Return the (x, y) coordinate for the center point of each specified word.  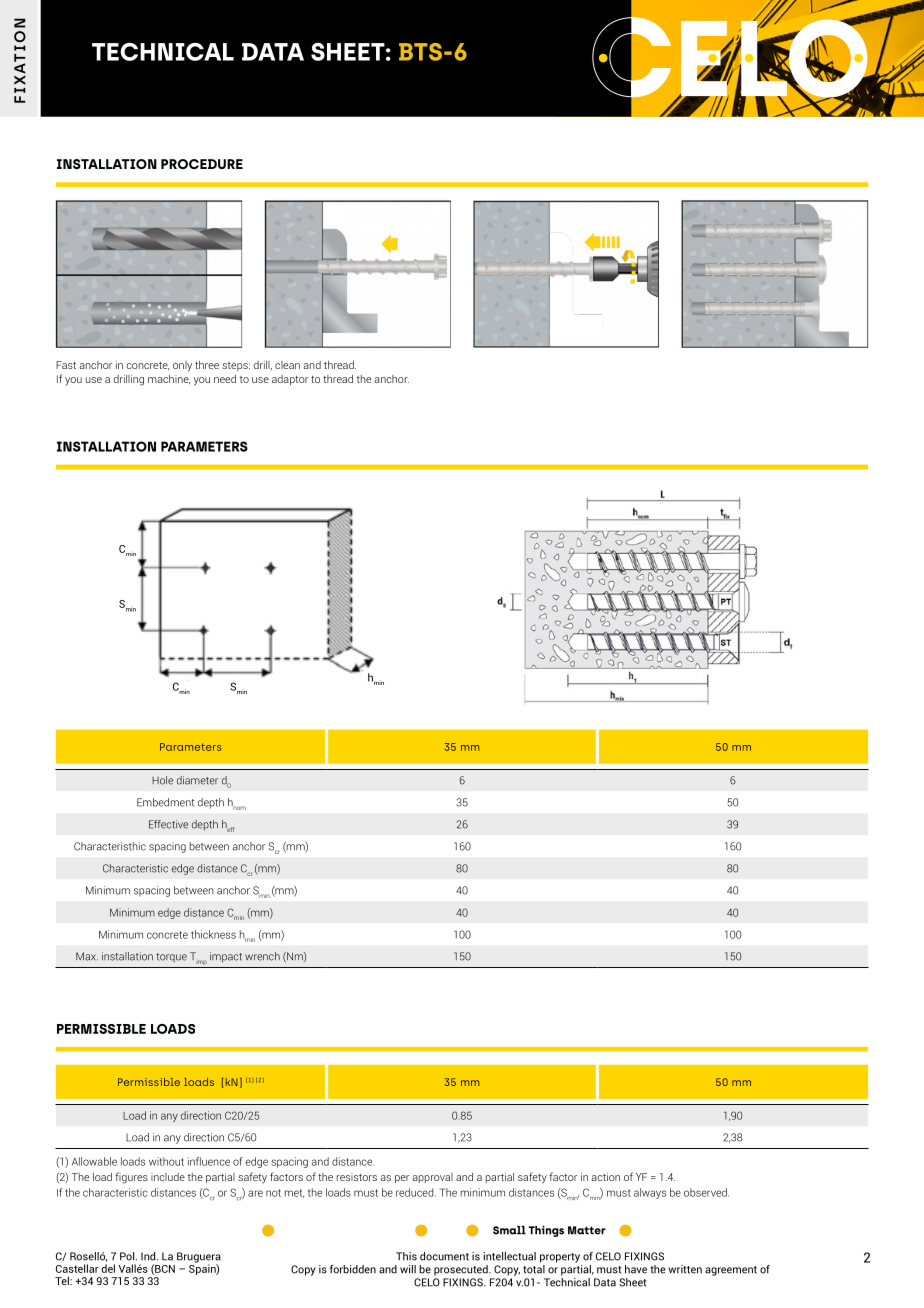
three (207, 365)
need (225, 379)
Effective (168, 824)
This (406, 1256)
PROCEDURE (202, 164)
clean (287, 365)
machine (169, 379)
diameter (197, 780)
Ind (149, 1256)
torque (171, 957)
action (606, 1177)
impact (226, 957)
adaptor (290, 380)
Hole (162, 780)
